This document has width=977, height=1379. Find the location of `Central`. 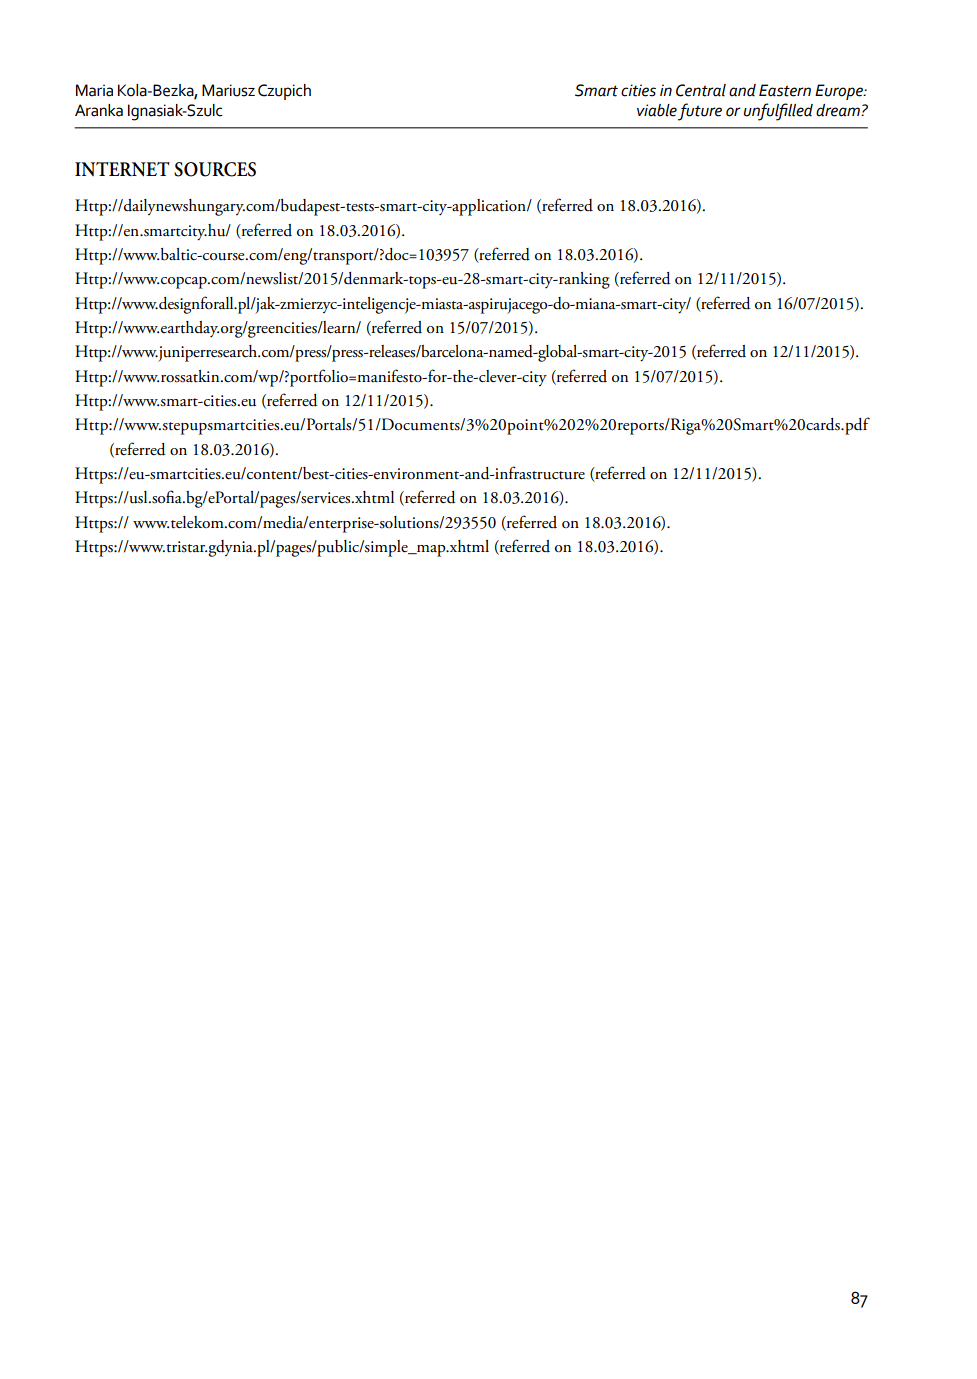

Central is located at coordinates (701, 90).
